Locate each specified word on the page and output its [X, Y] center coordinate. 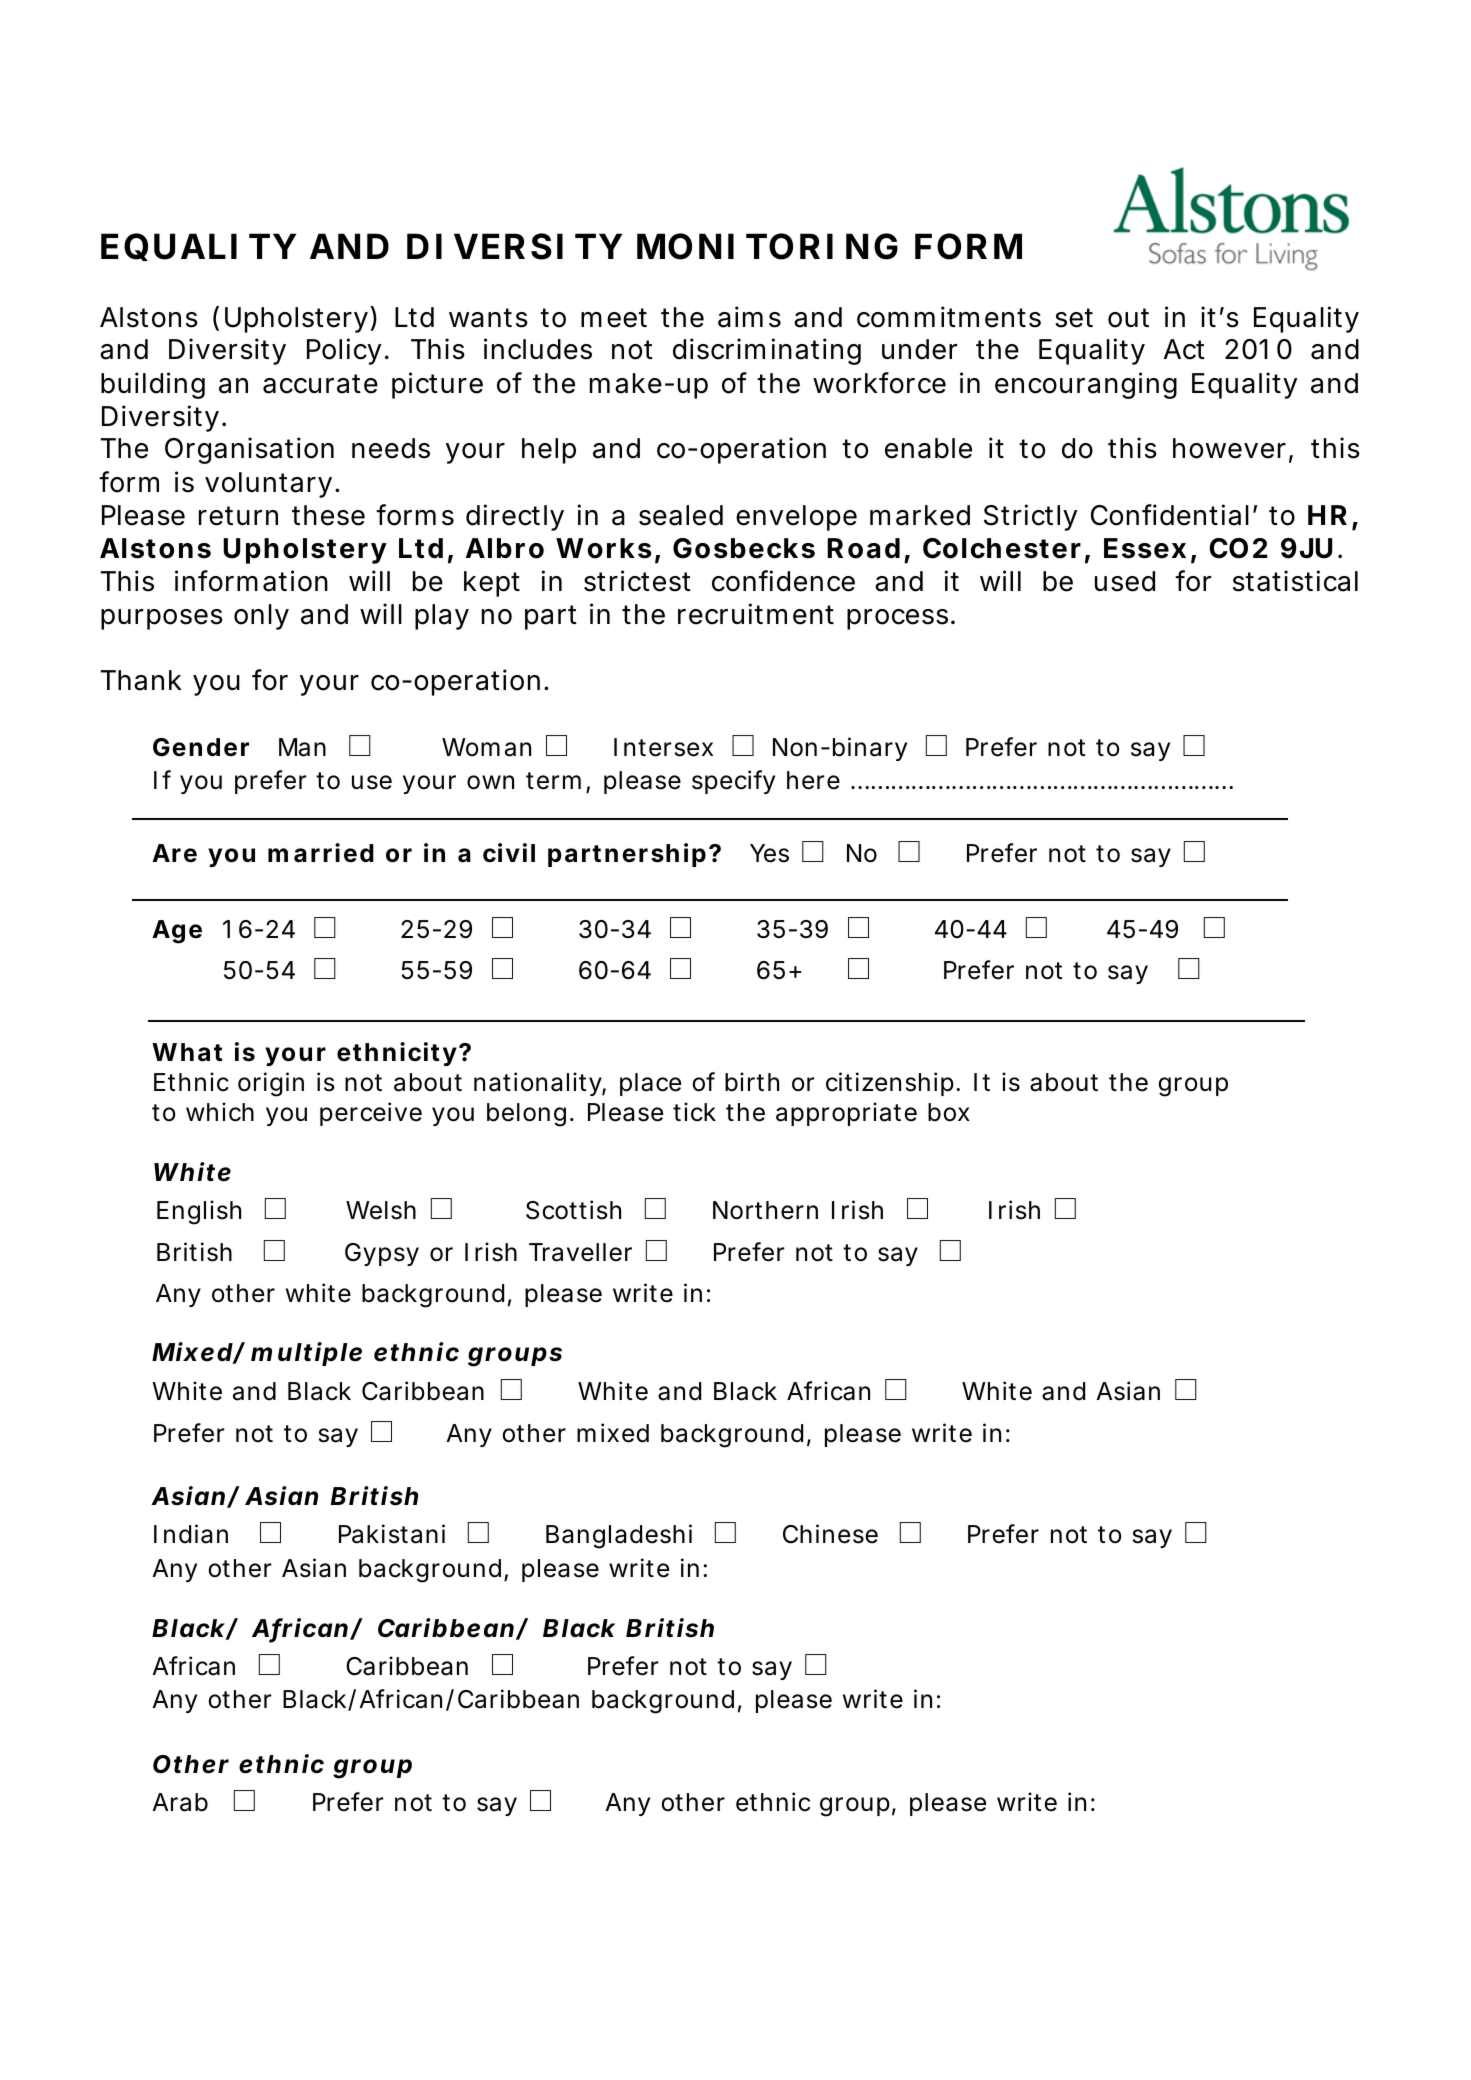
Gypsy [382, 1254]
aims [749, 317]
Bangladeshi [619, 1536]
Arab [180, 1802]
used [1125, 581]
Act [1184, 349]
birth [752, 1082]
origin [271, 1084]
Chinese [830, 1534]
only [261, 617]
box [949, 1112]
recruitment [756, 614]
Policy [346, 351]
